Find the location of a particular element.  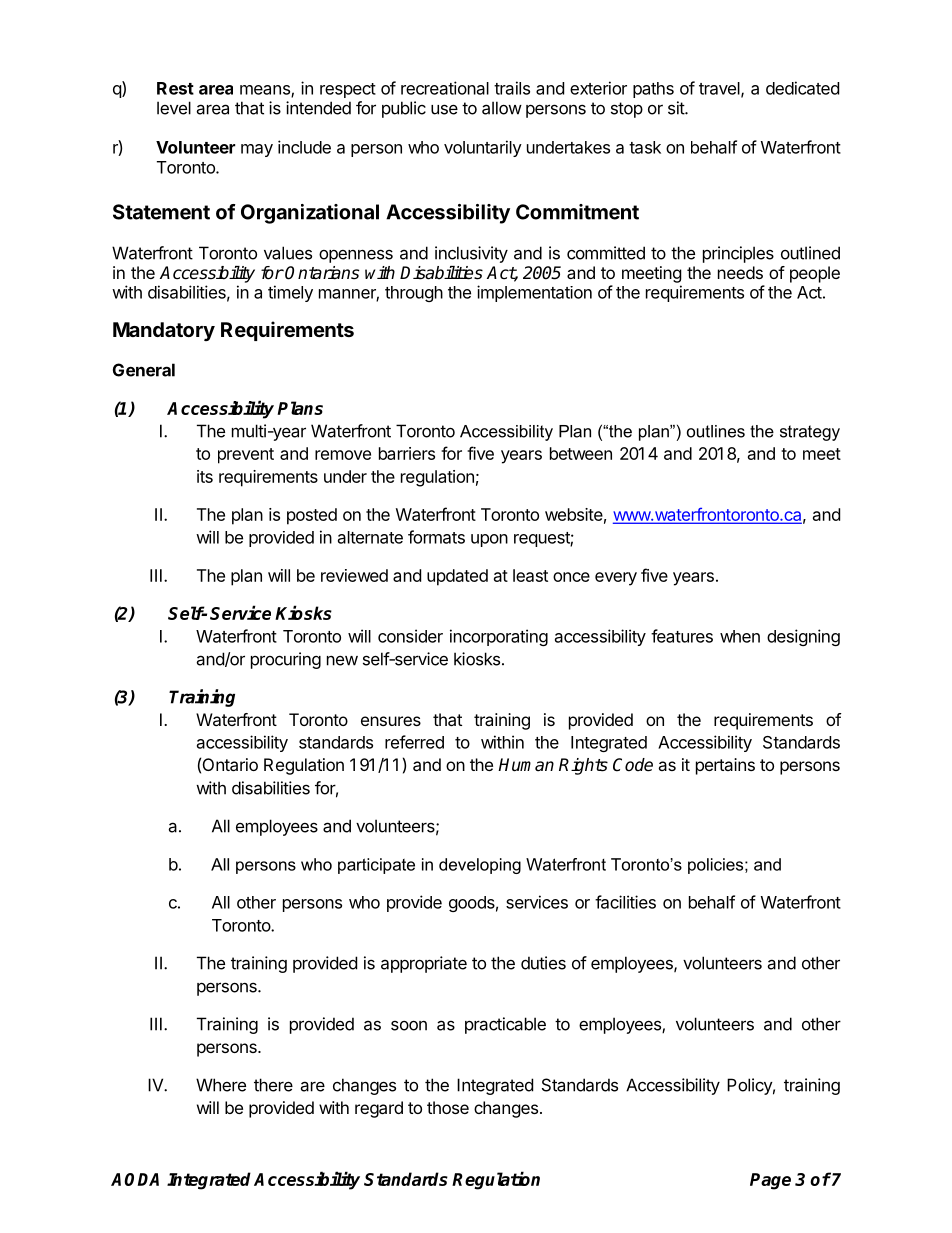

there is located at coordinates (273, 1085).
